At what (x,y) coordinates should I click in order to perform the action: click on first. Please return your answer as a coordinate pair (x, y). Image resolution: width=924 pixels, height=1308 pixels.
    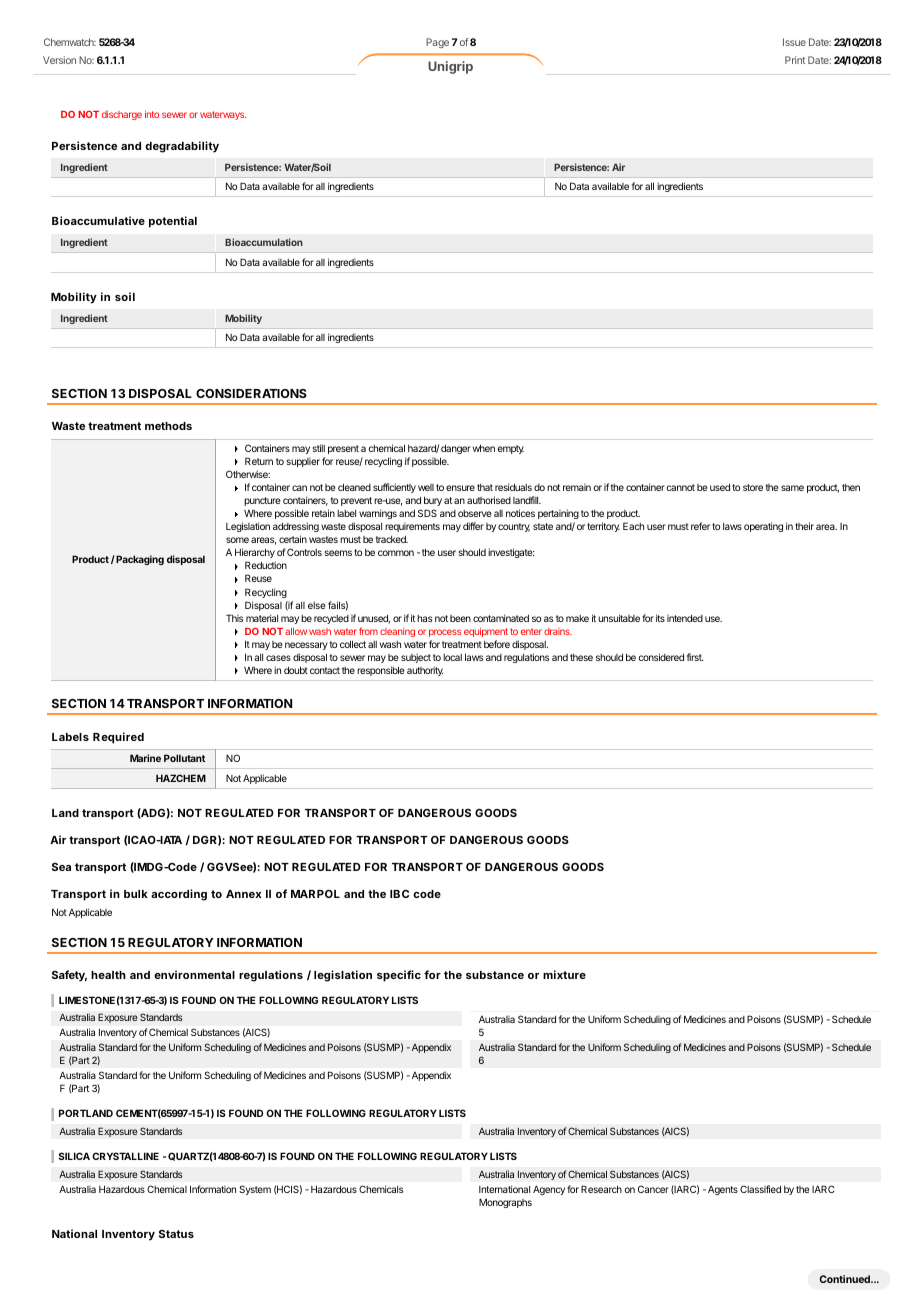
    Looking at the image, I should click on (695, 657).
